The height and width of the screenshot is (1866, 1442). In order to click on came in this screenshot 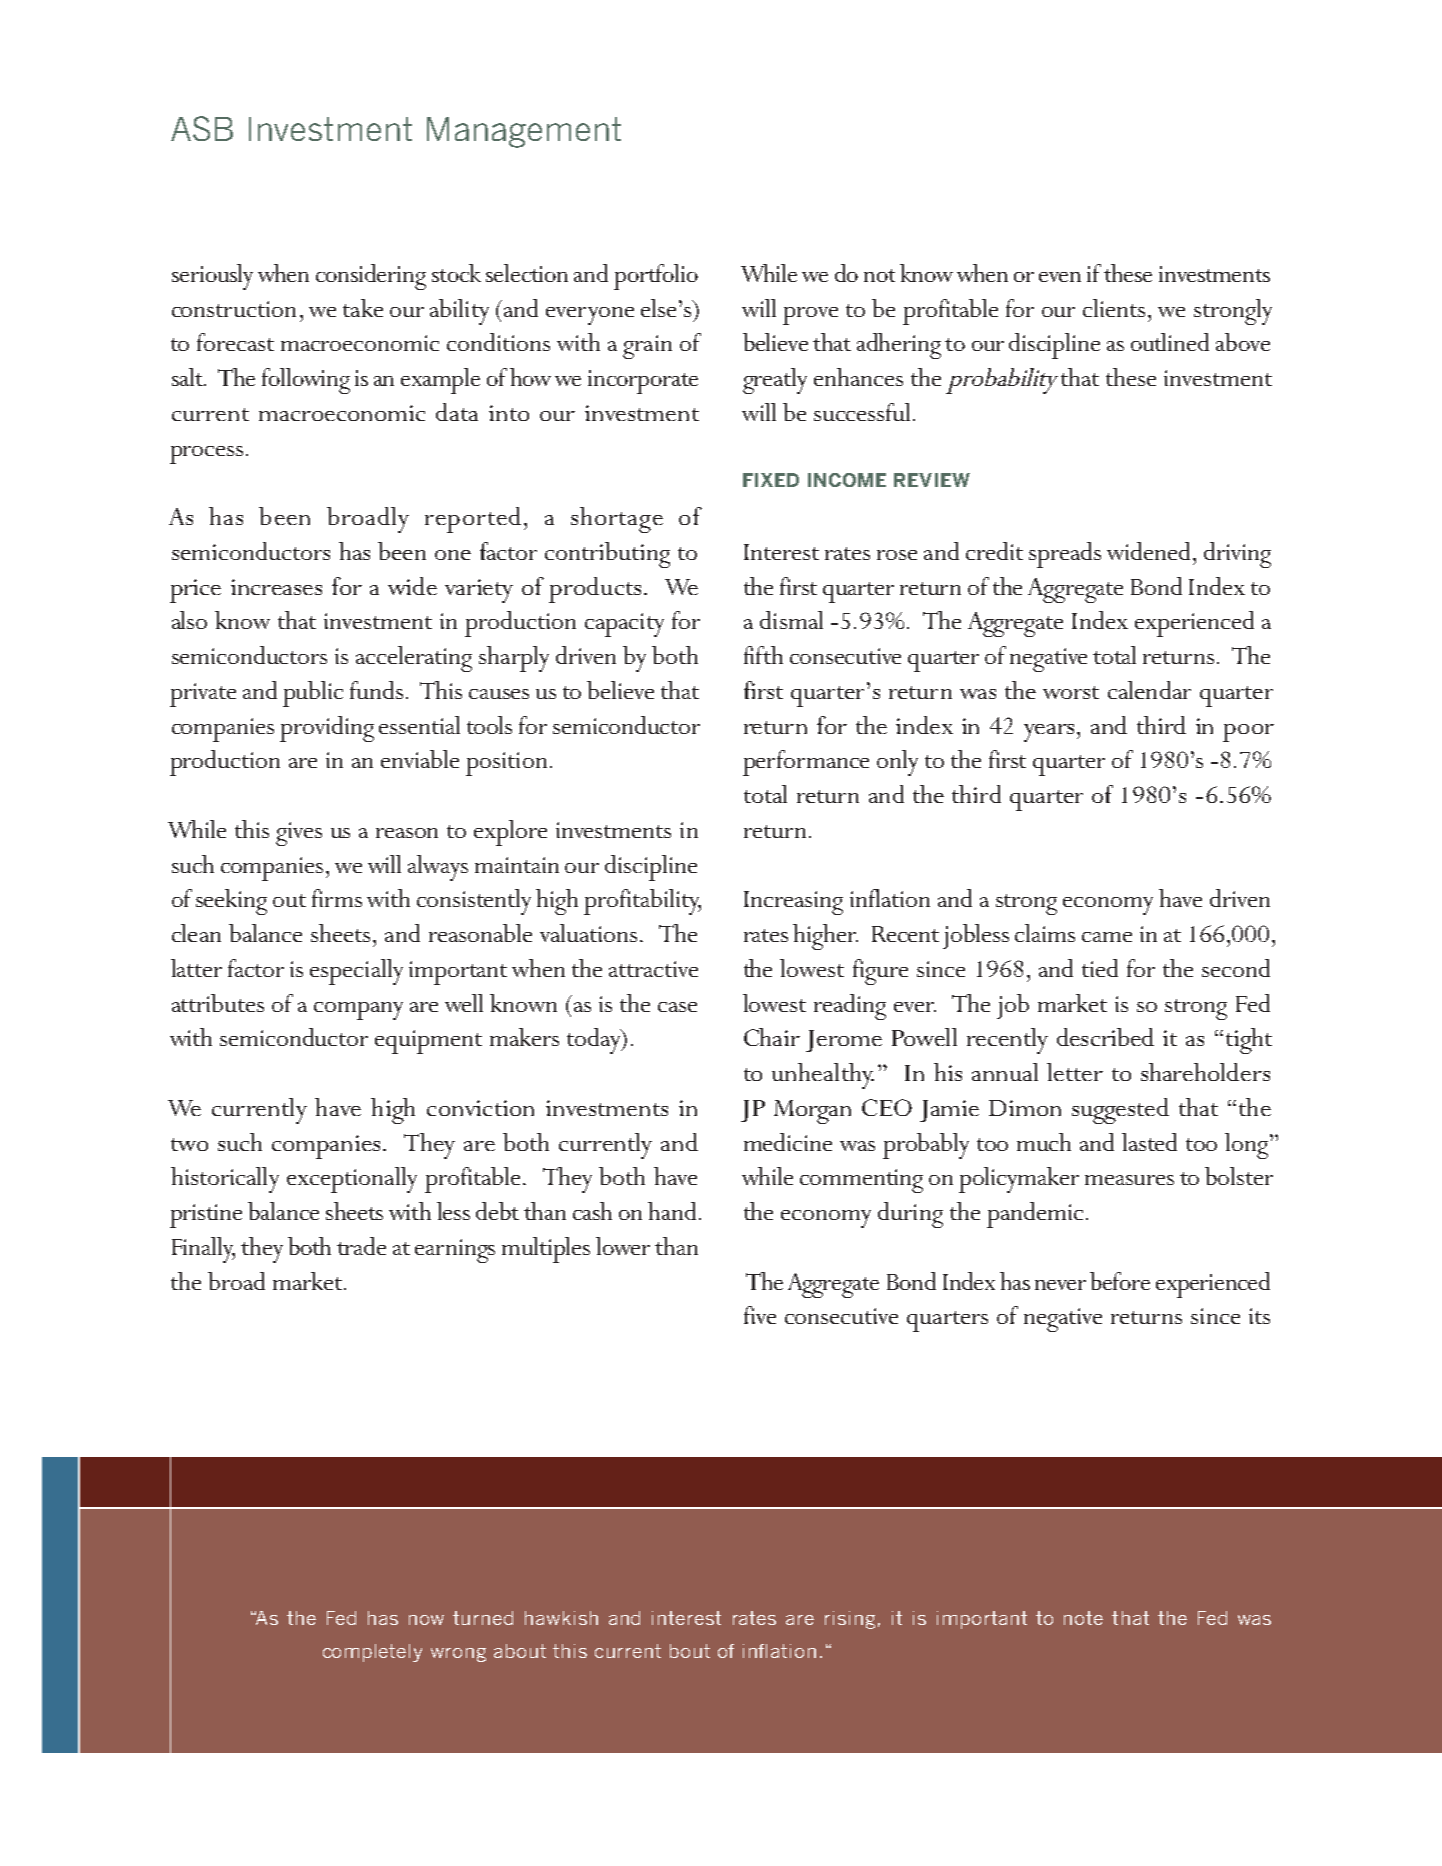, I will do `click(1107, 937)`.
